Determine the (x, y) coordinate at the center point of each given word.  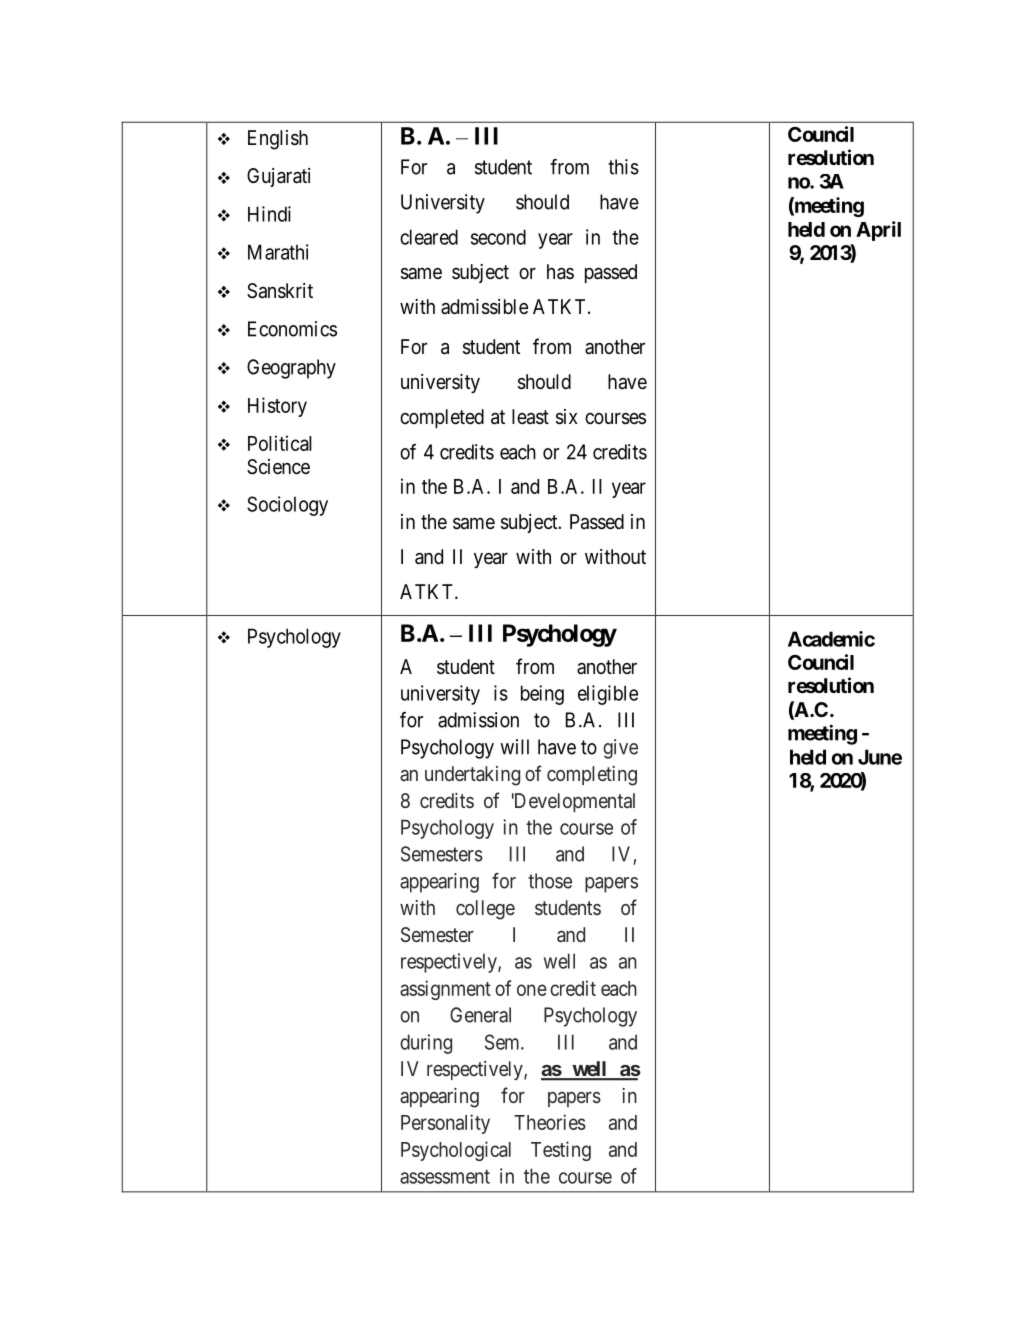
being (542, 695)
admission (478, 720)
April (878, 231)
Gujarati (278, 177)
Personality (445, 1124)
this (623, 167)
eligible (608, 695)
